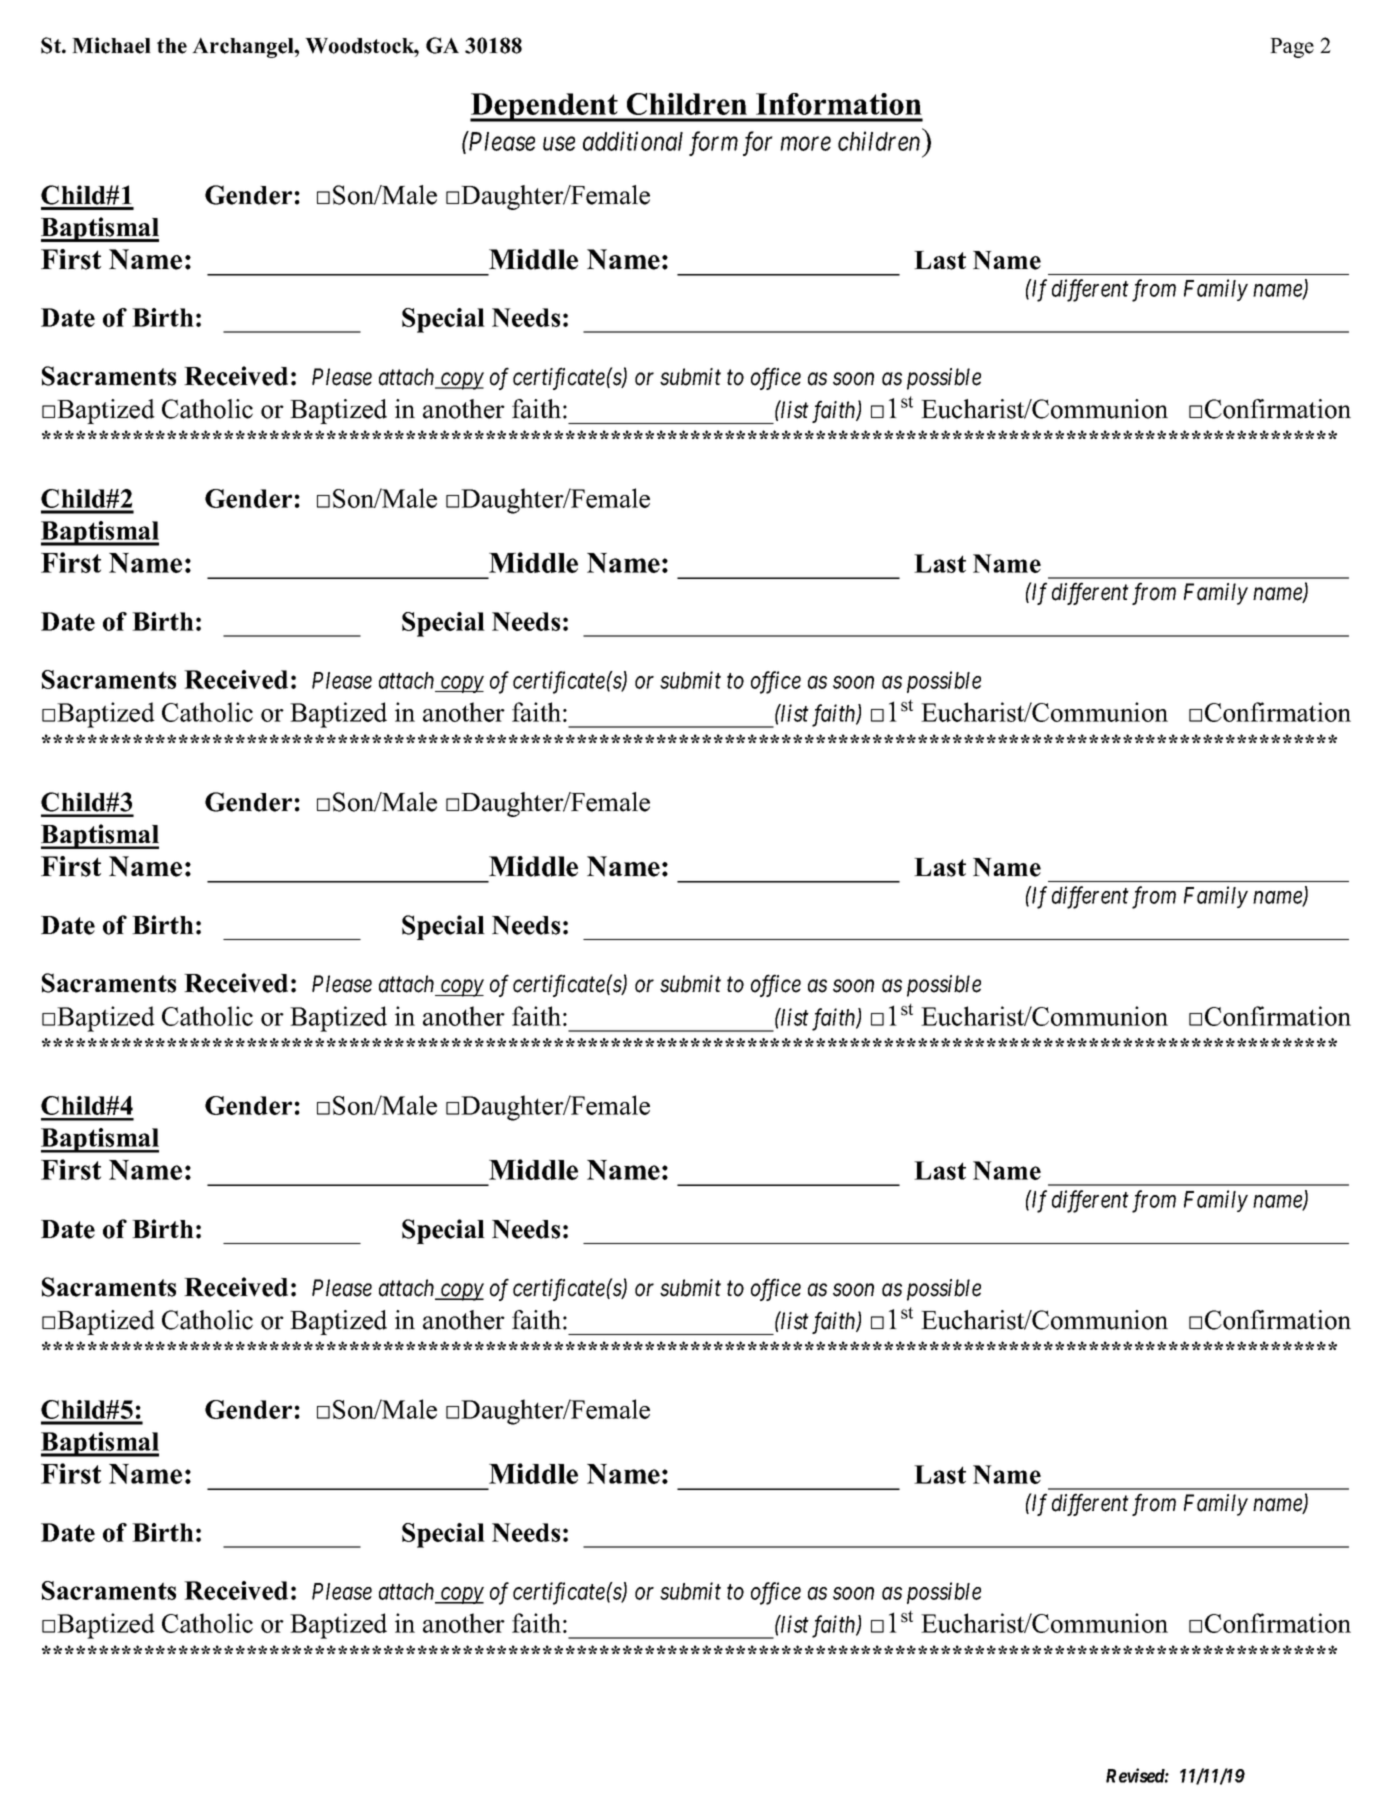  What do you see at coordinates (111, 45) in the document?
I see `Michael` at bounding box center [111, 45].
